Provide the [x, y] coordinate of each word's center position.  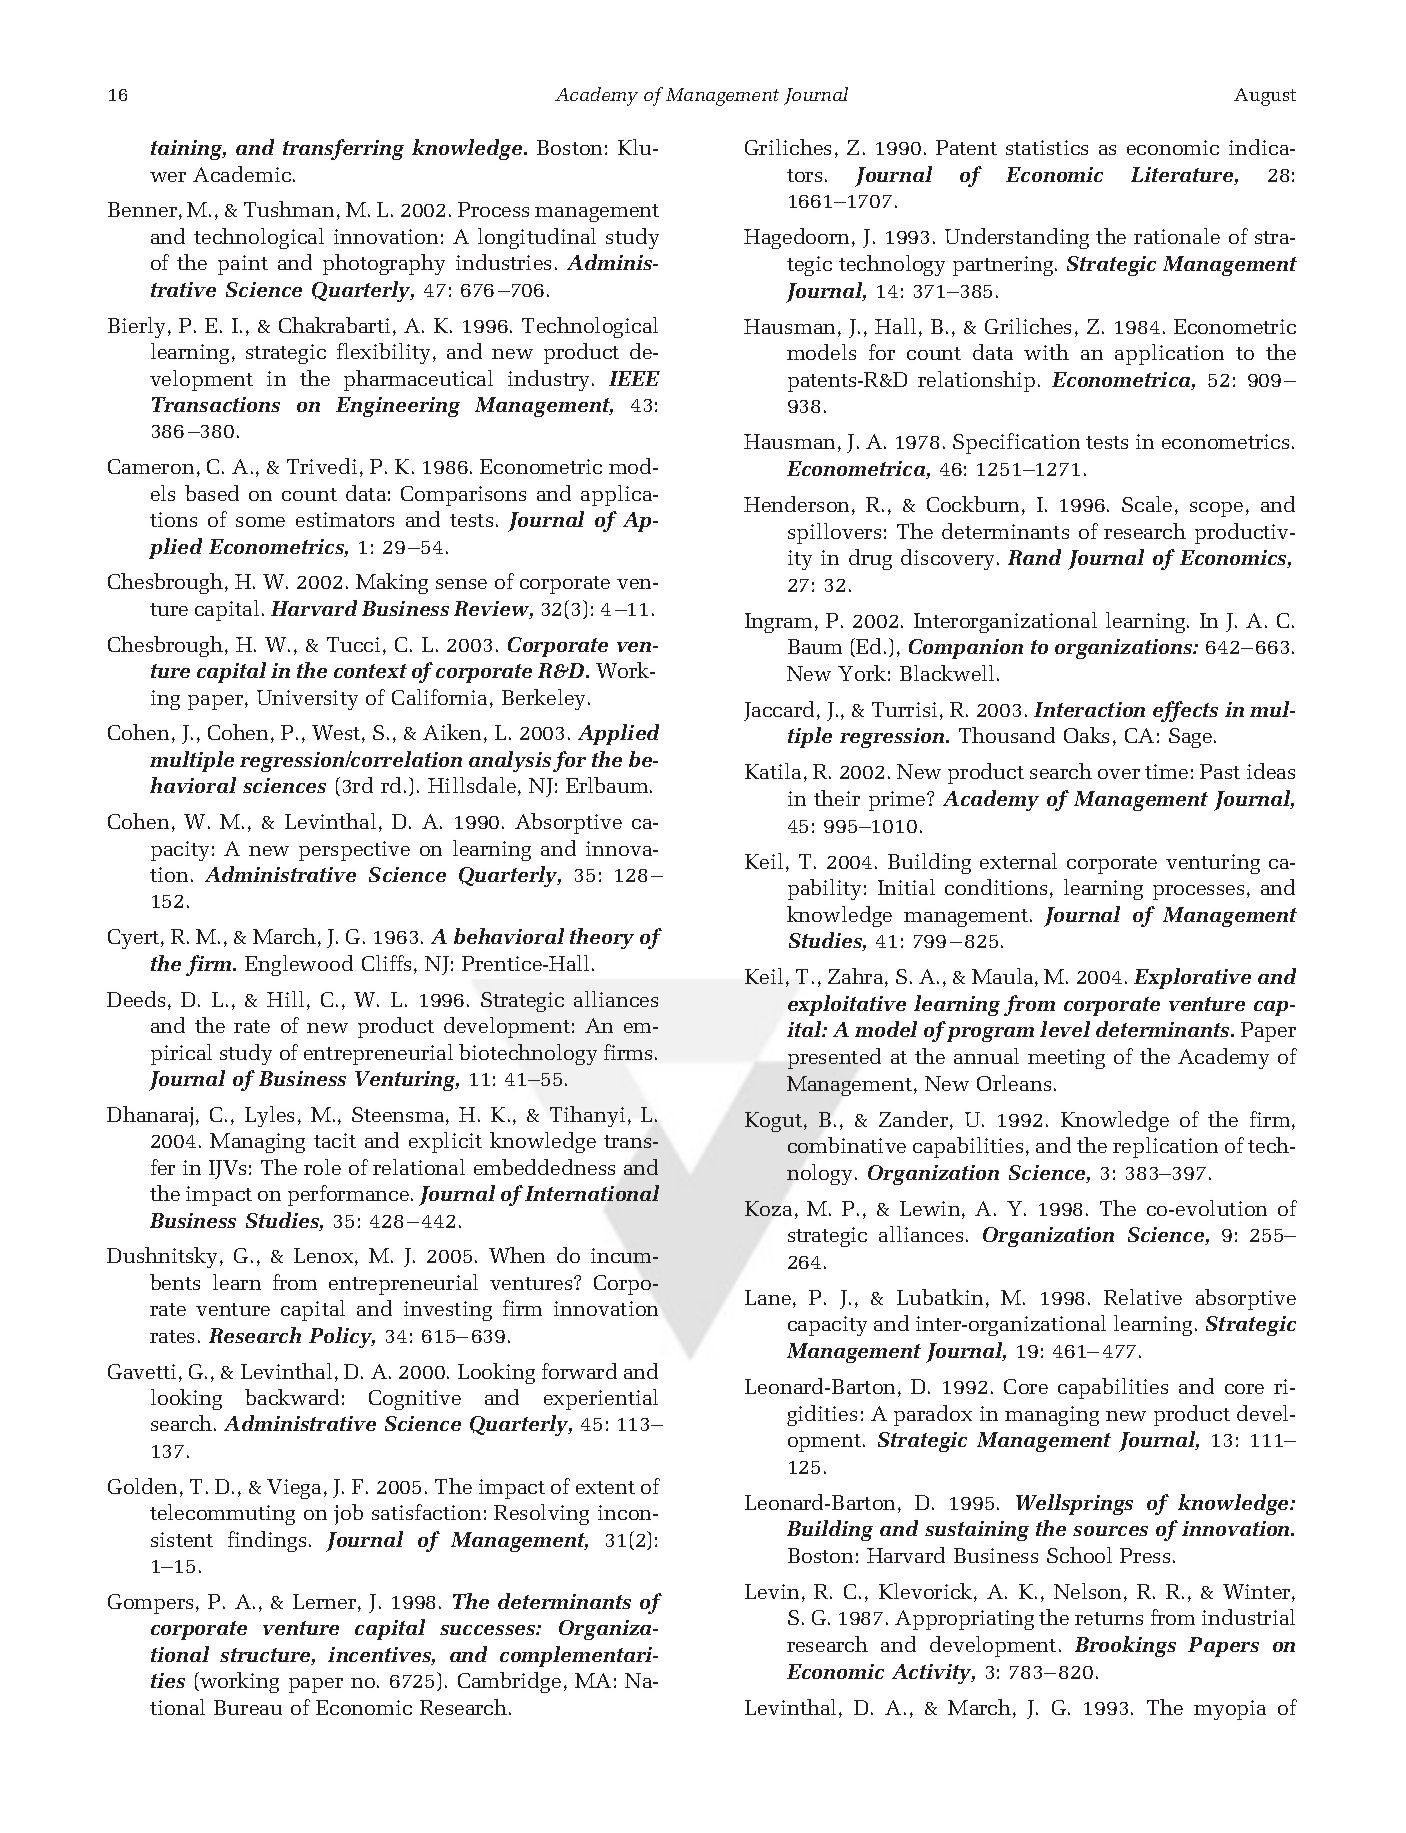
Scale [1147, 504]
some [260, 522]
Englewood [299, 965]
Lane [769, 1299]
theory [602, 938]
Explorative [1192, 978]
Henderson [798, 505]
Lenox [325, 1257]
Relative [1143, 1297]
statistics [1047, 147]
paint [243, 265]
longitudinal [537, 238]
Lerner [326, 1603]
